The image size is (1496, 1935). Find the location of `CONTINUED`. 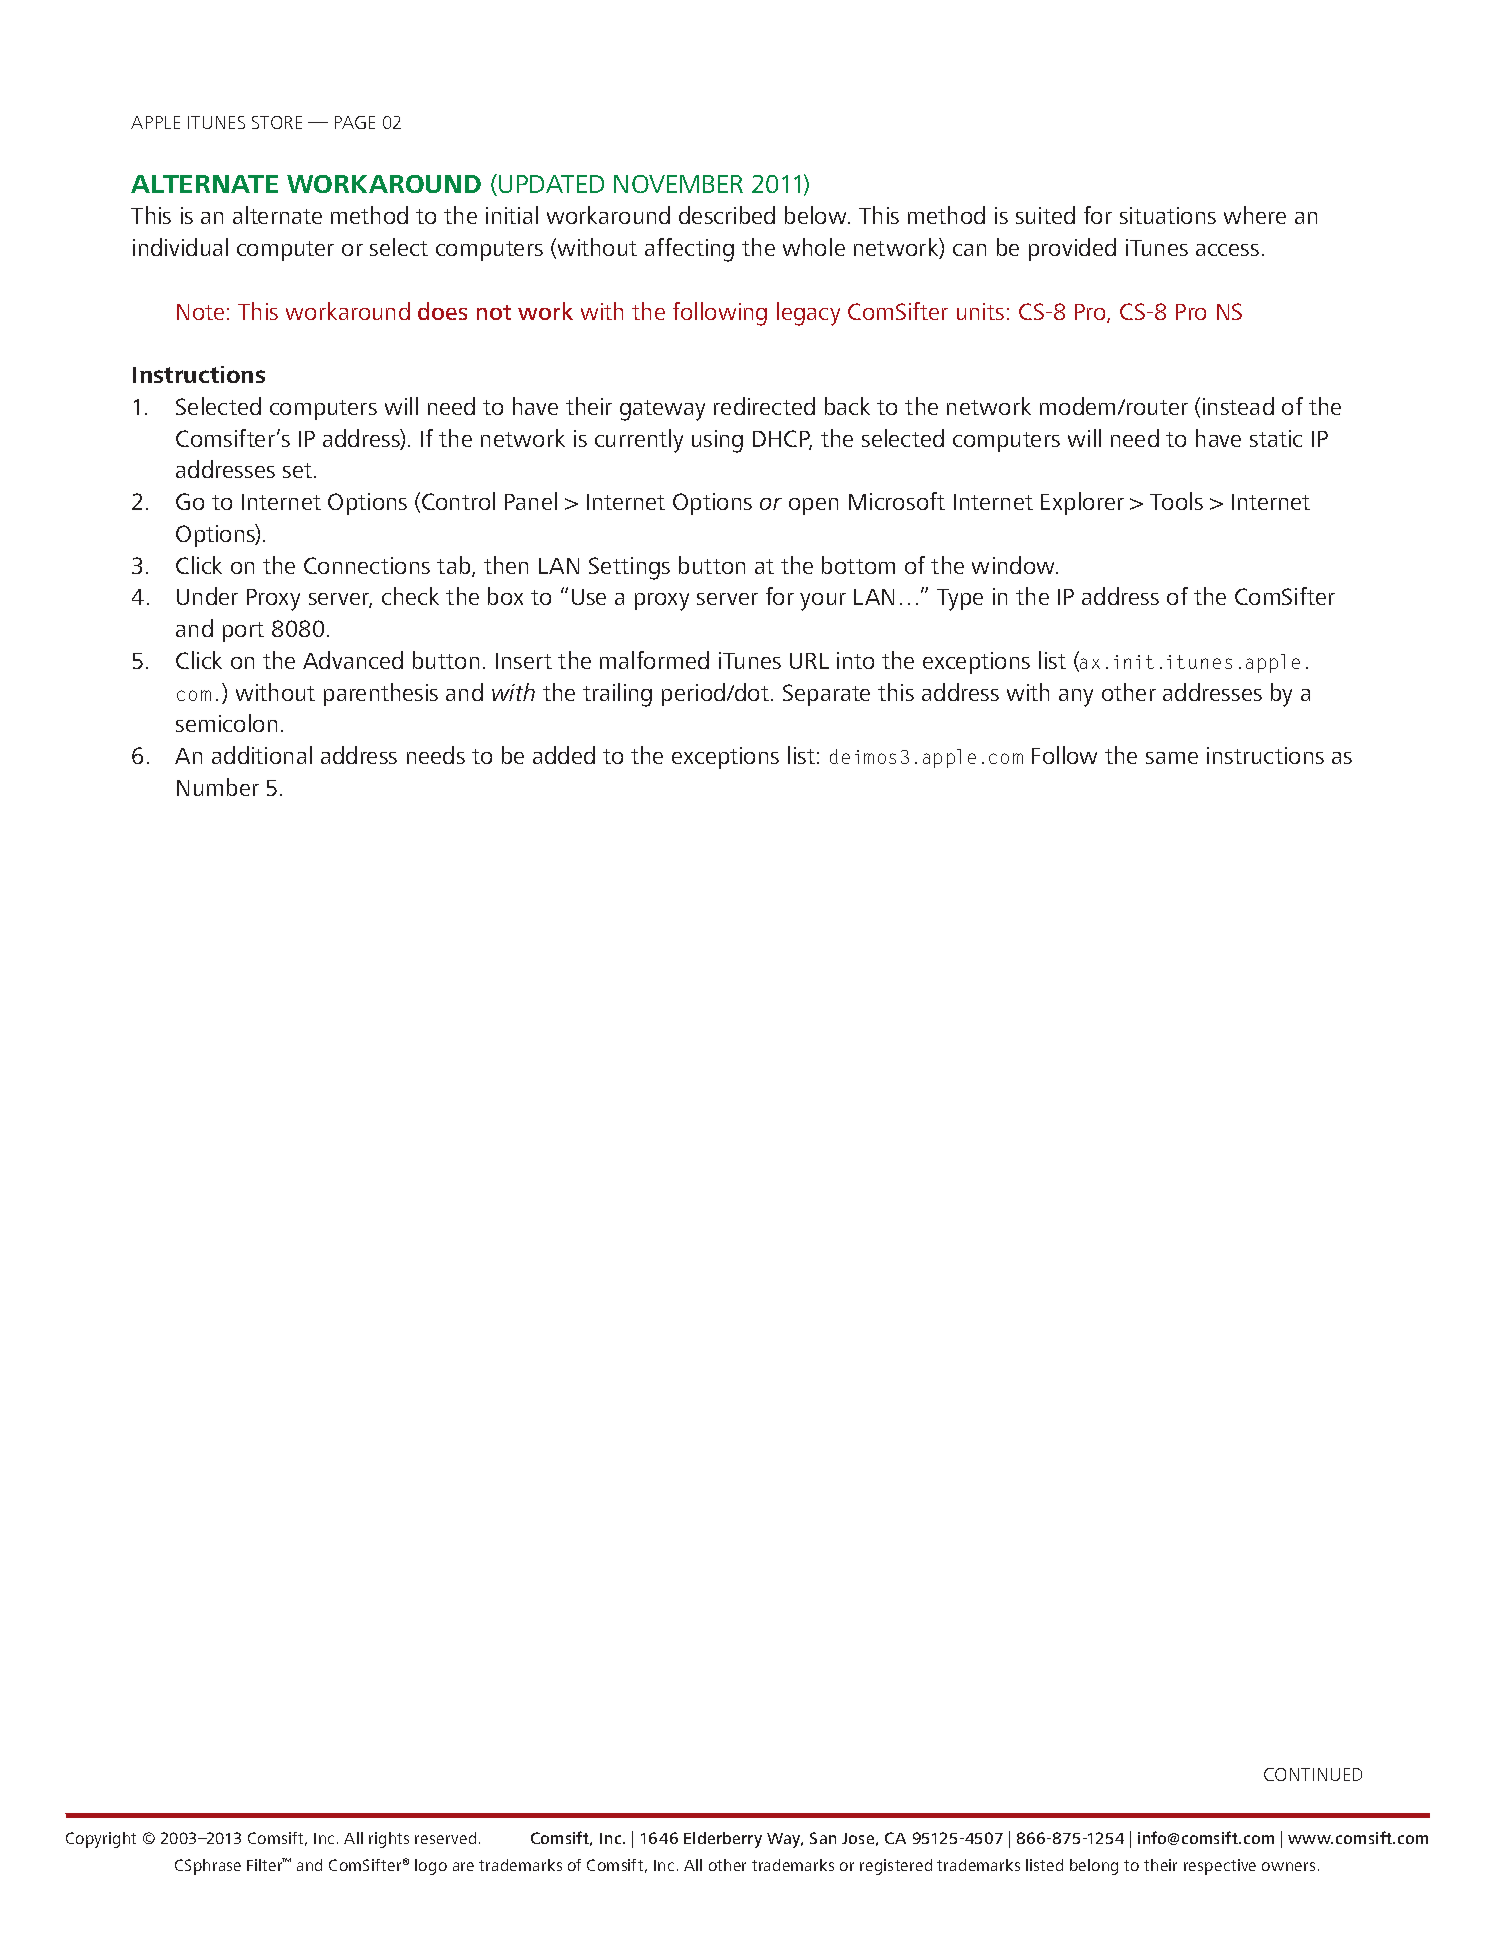

CONTINUED is located at coordinates (1313, 1774).
